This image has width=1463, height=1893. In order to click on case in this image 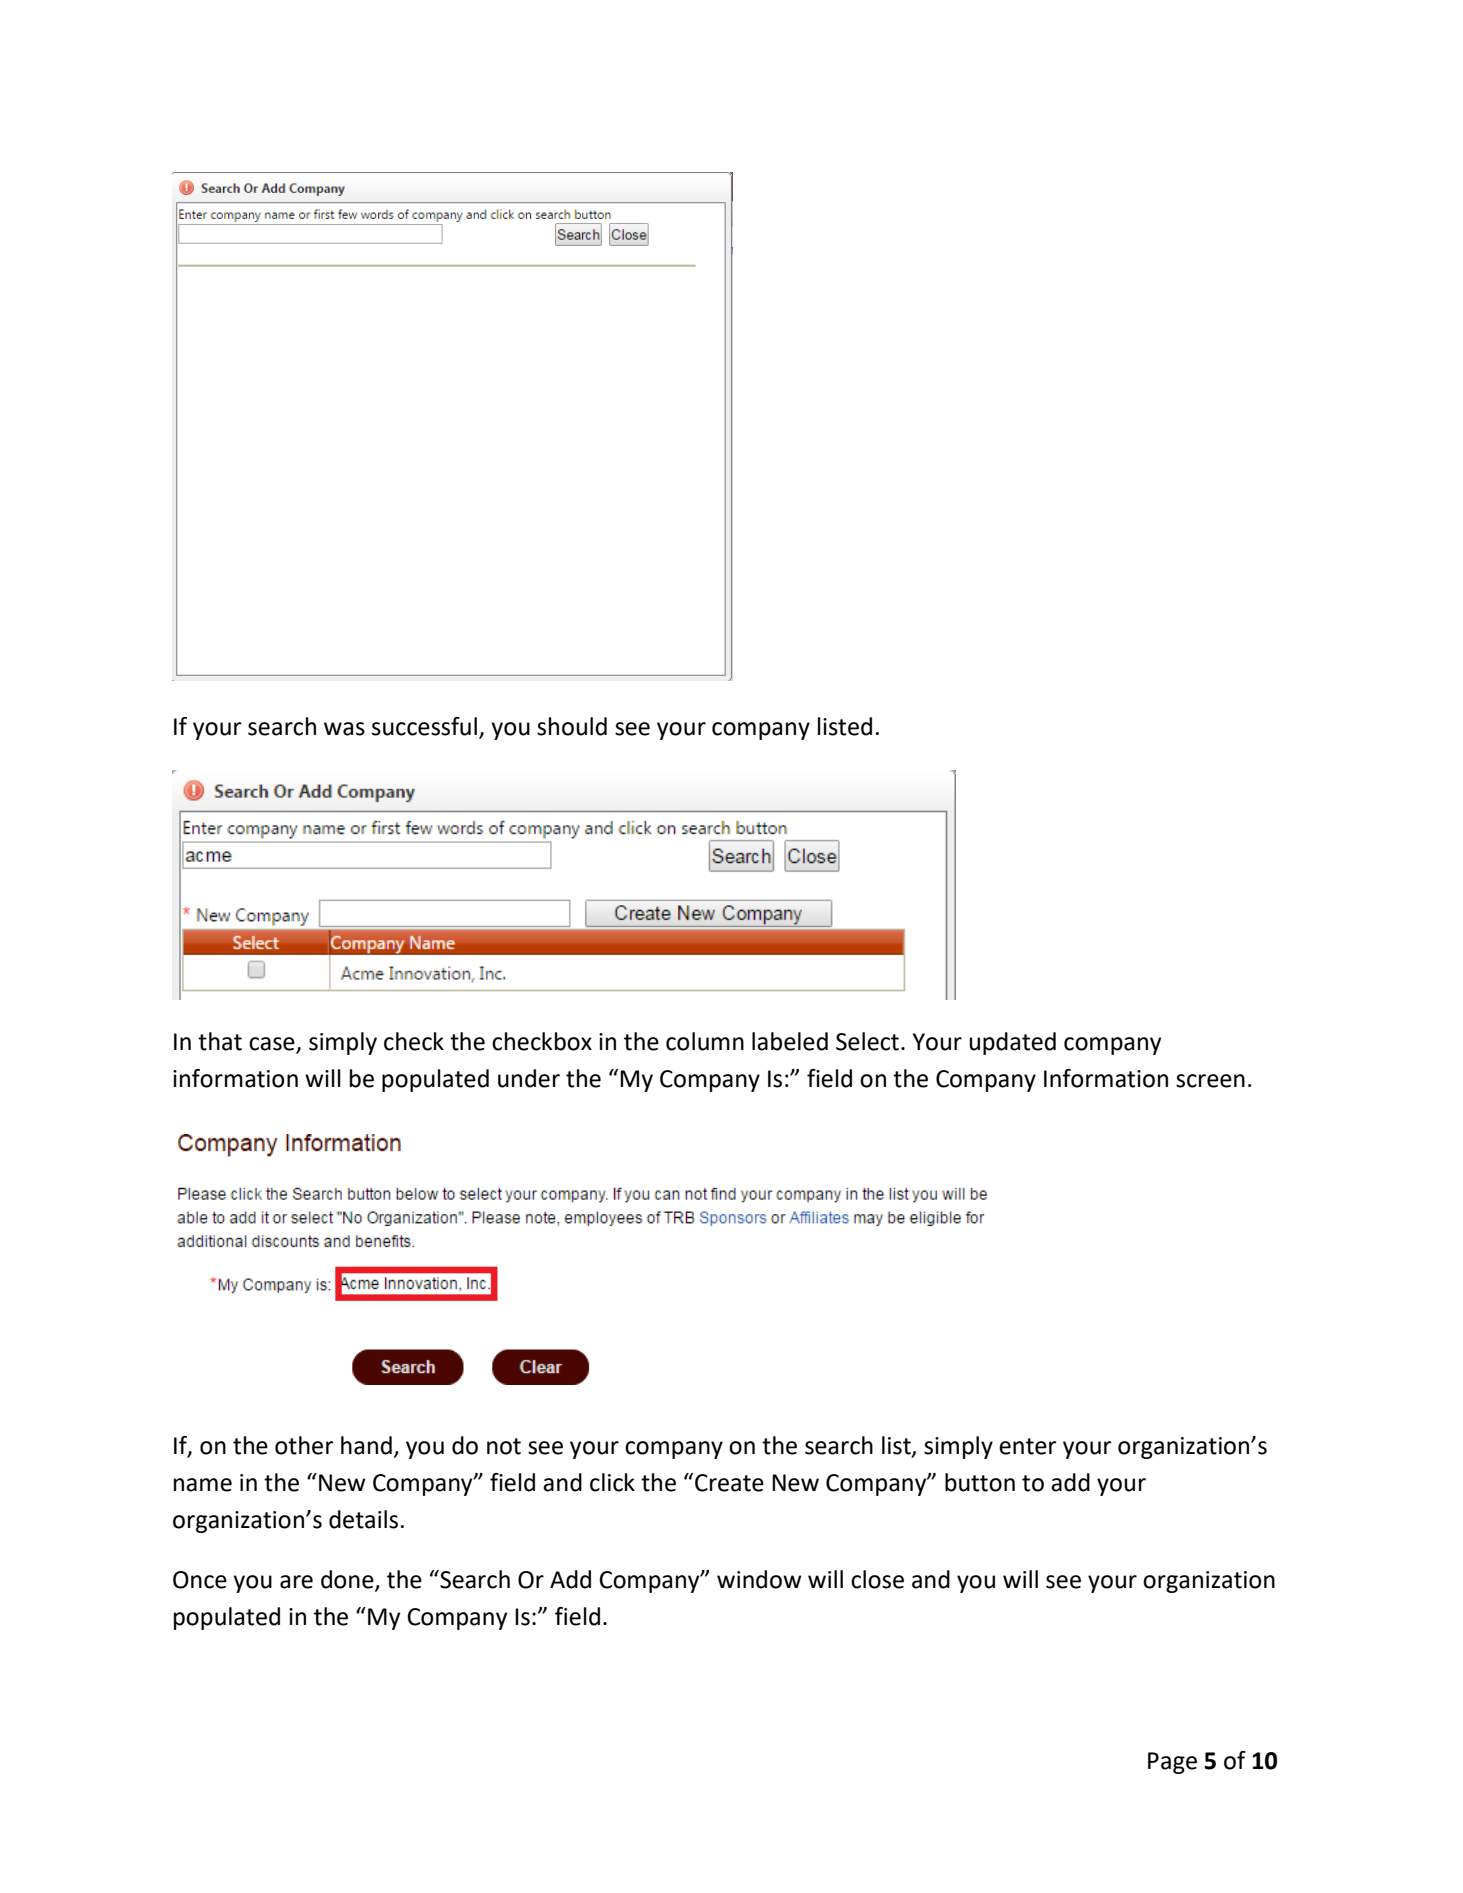, I will do `click(272, 1044)`.
